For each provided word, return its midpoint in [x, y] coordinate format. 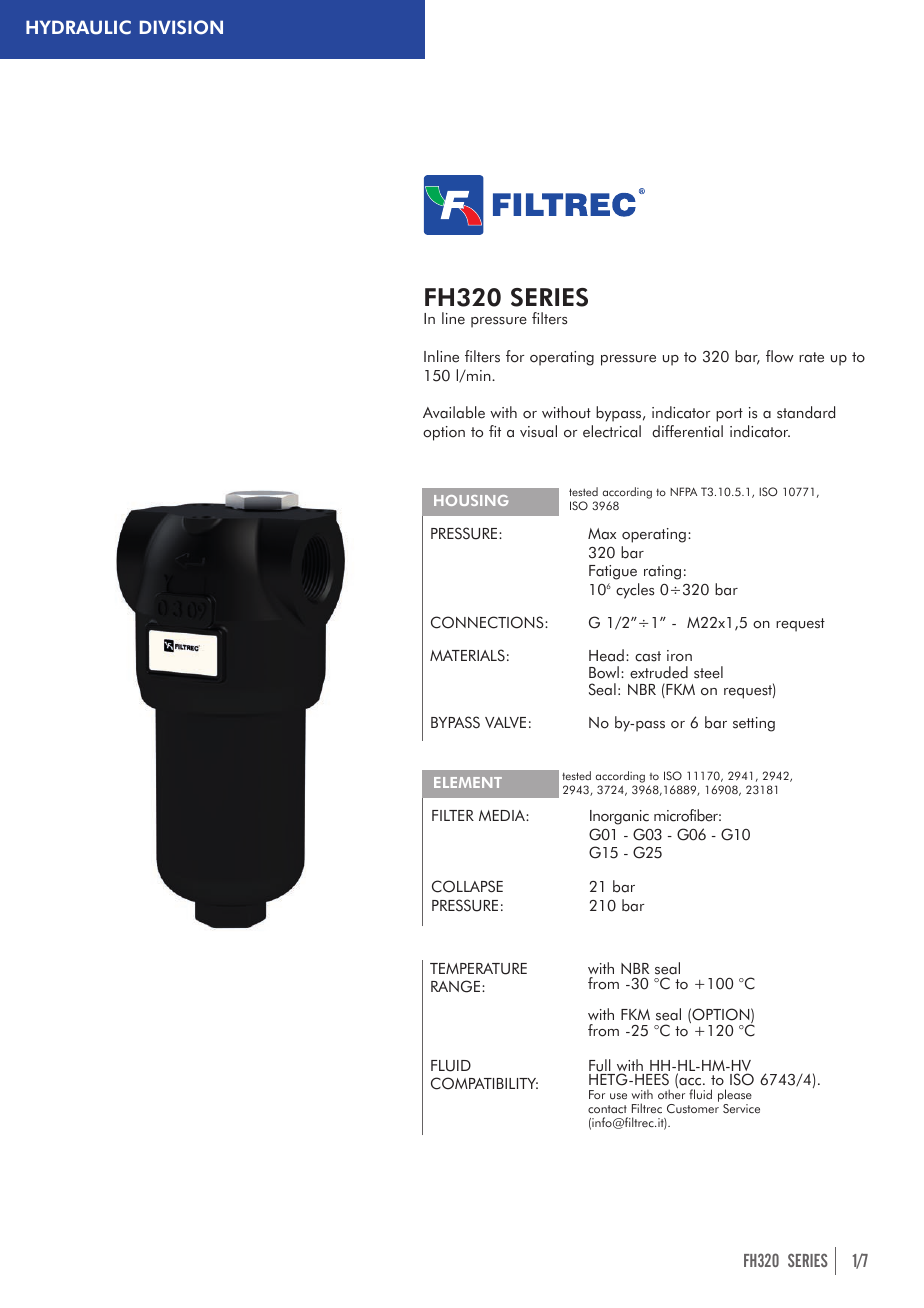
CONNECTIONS [488, 622]
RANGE [455, 986]
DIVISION [181, 27]
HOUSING [471, 500]
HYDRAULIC [78, 27]
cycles [635, 591]
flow [780, 356]
